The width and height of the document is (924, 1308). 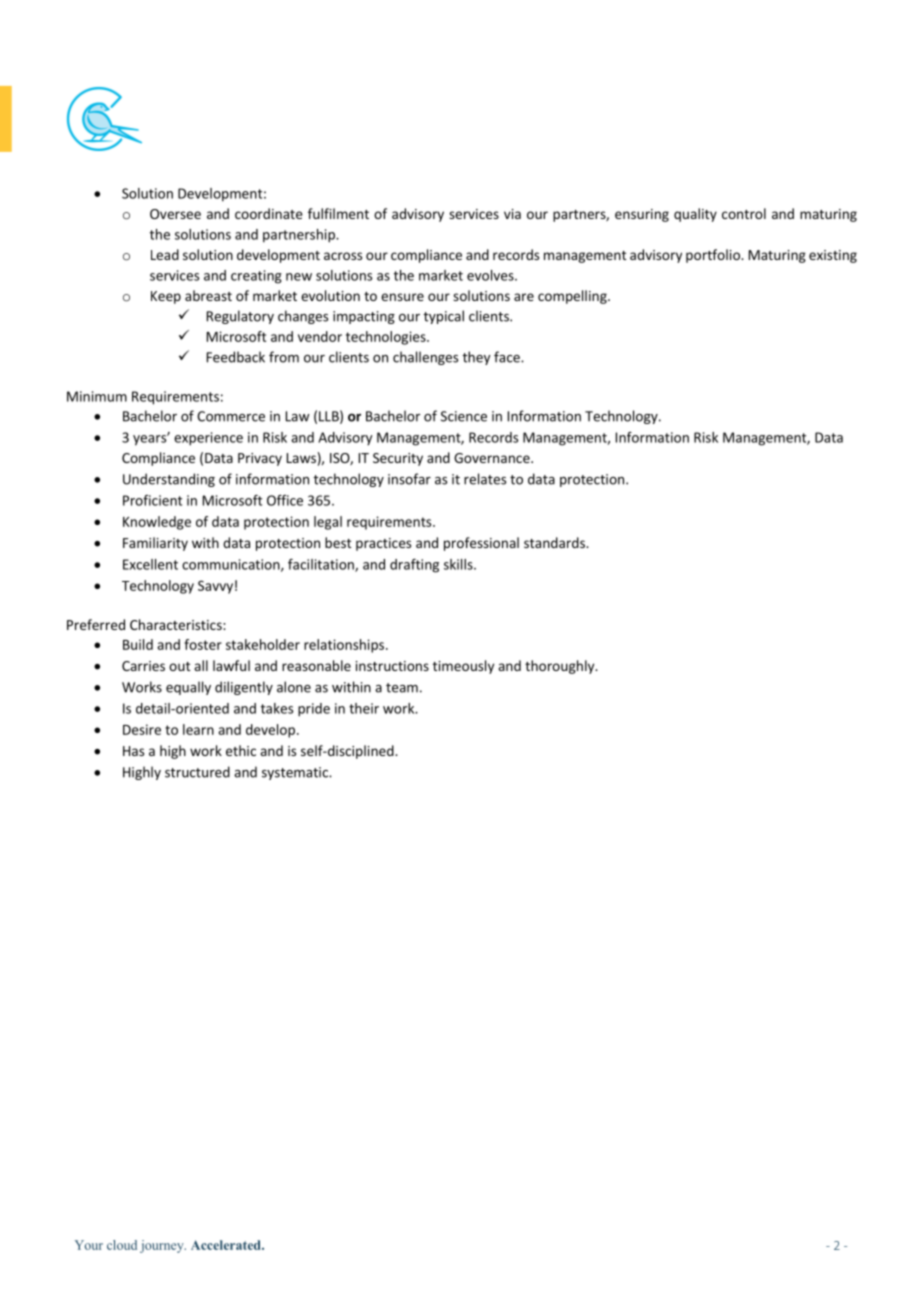 I want to click on journey, so click(x=163, y=1246).
